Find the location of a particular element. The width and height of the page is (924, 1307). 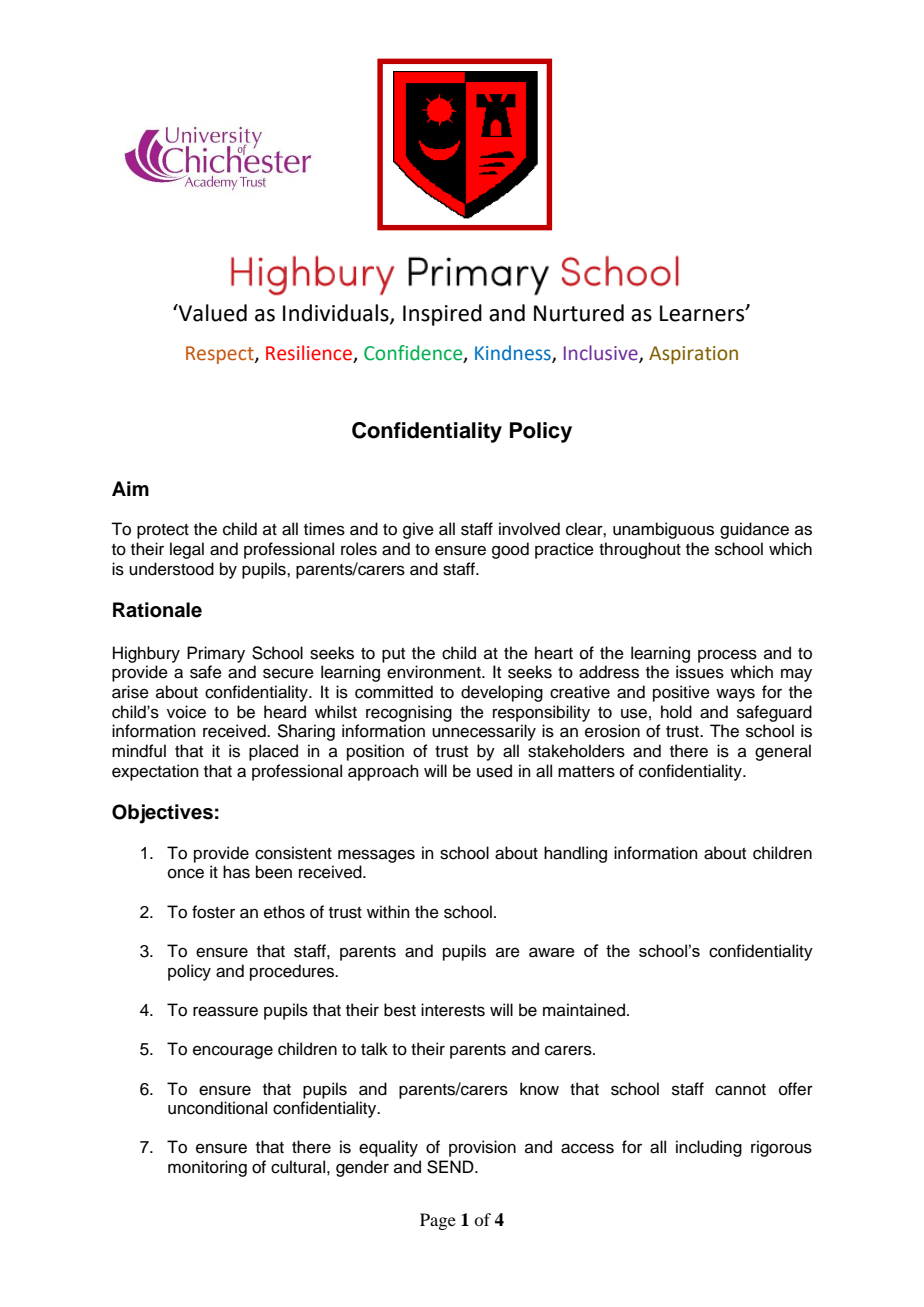

including is located at coordinates (709, 1148).
